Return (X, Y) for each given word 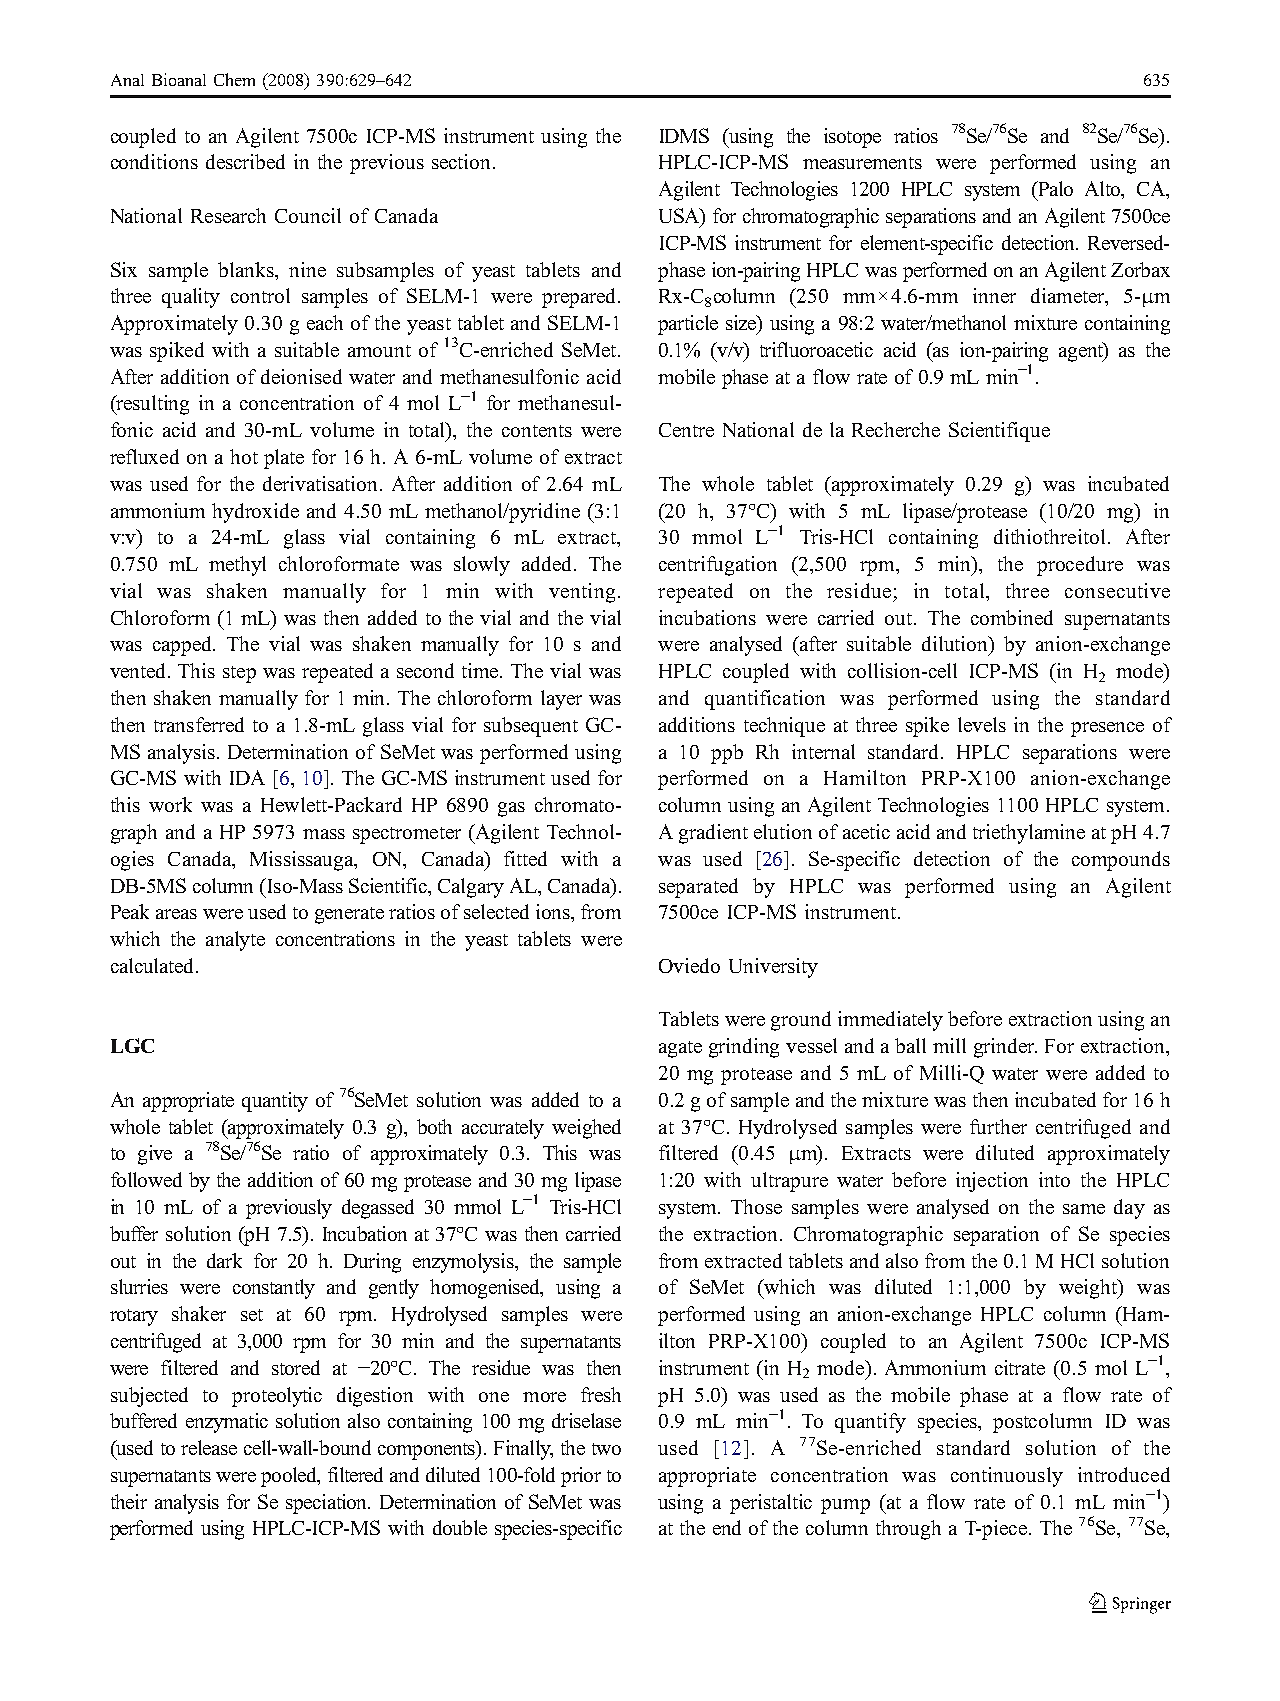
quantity (275, 1102)
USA (680, 217)
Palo (1054, 190)
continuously (1007, 1477)
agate (680, 1049)
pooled (290, 1477)
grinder (1005, 1048)
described (245, 161)
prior (581, 1477)
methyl (237, 566)
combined (1012, 617)
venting (582, 593)
